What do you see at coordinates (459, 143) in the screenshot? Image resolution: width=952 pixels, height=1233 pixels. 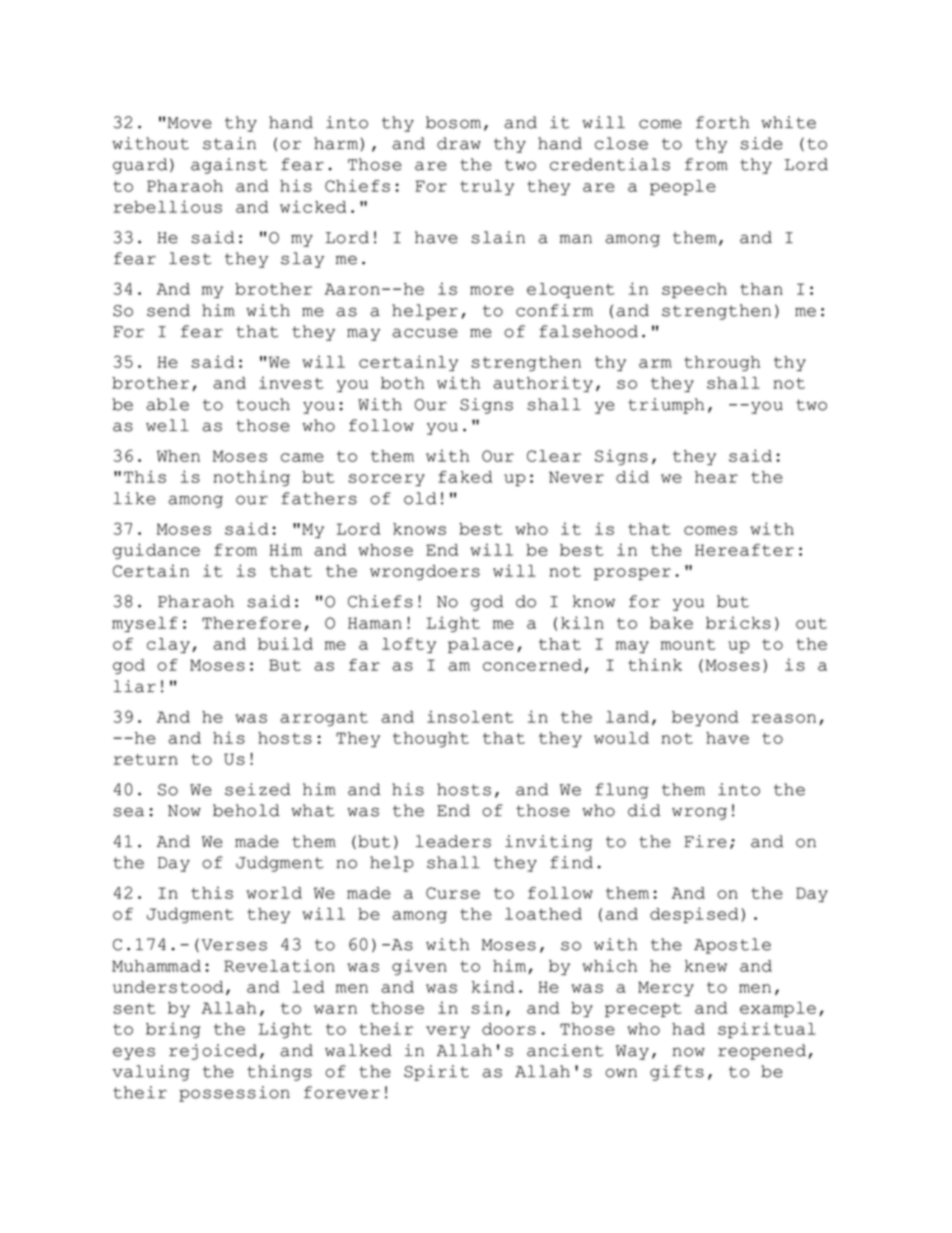 I see `draw` at bounding box center [459, 143].
